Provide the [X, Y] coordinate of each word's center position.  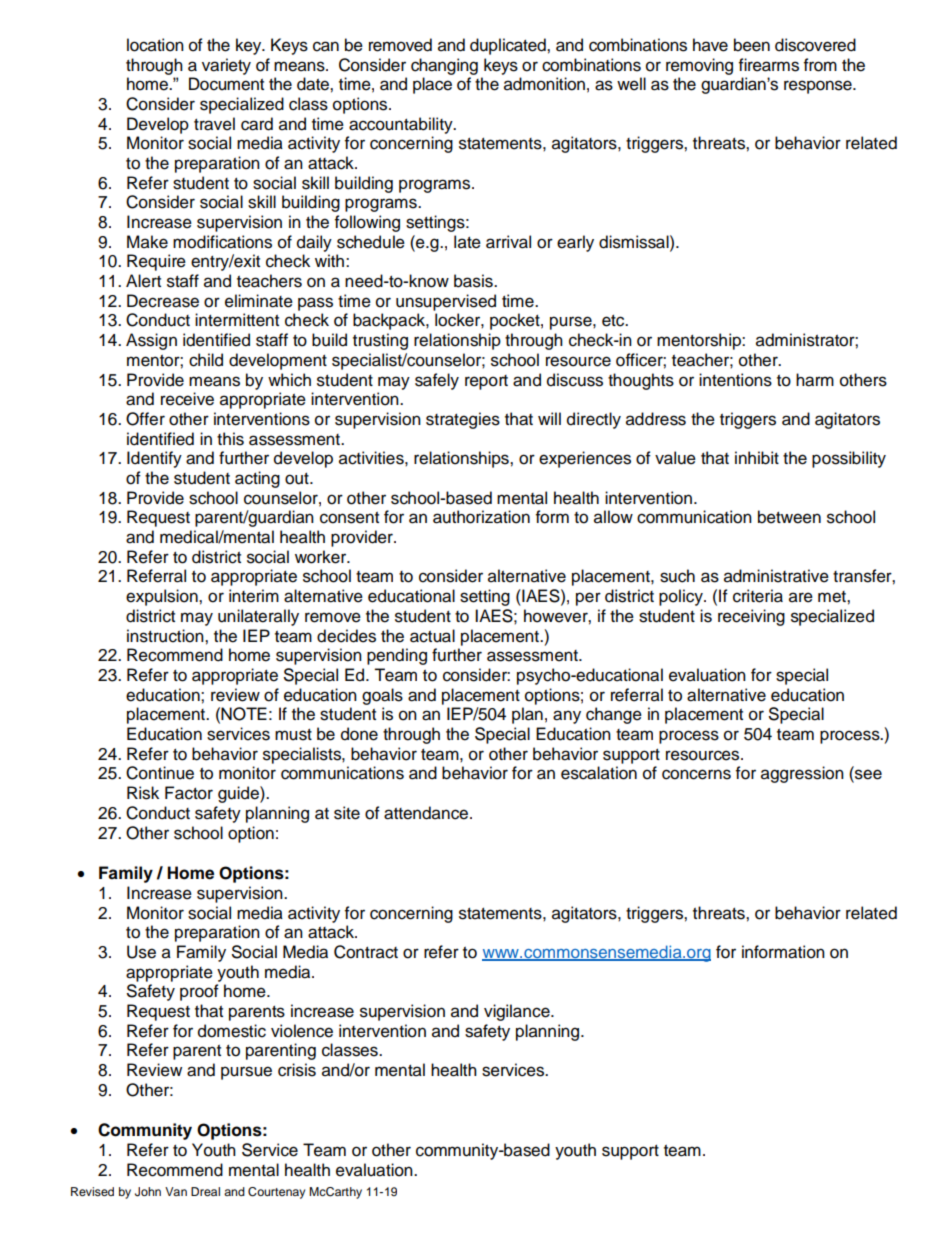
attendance [427, 813]
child [206, 360]
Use [141, 952]
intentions [735, 380]
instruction [166, 636]
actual [432, 636]
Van [176, 1191]
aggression [802, 774]
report [486, 382]
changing [444, 66]
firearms [769, 65]
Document [226, 84]
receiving [751, 617]
